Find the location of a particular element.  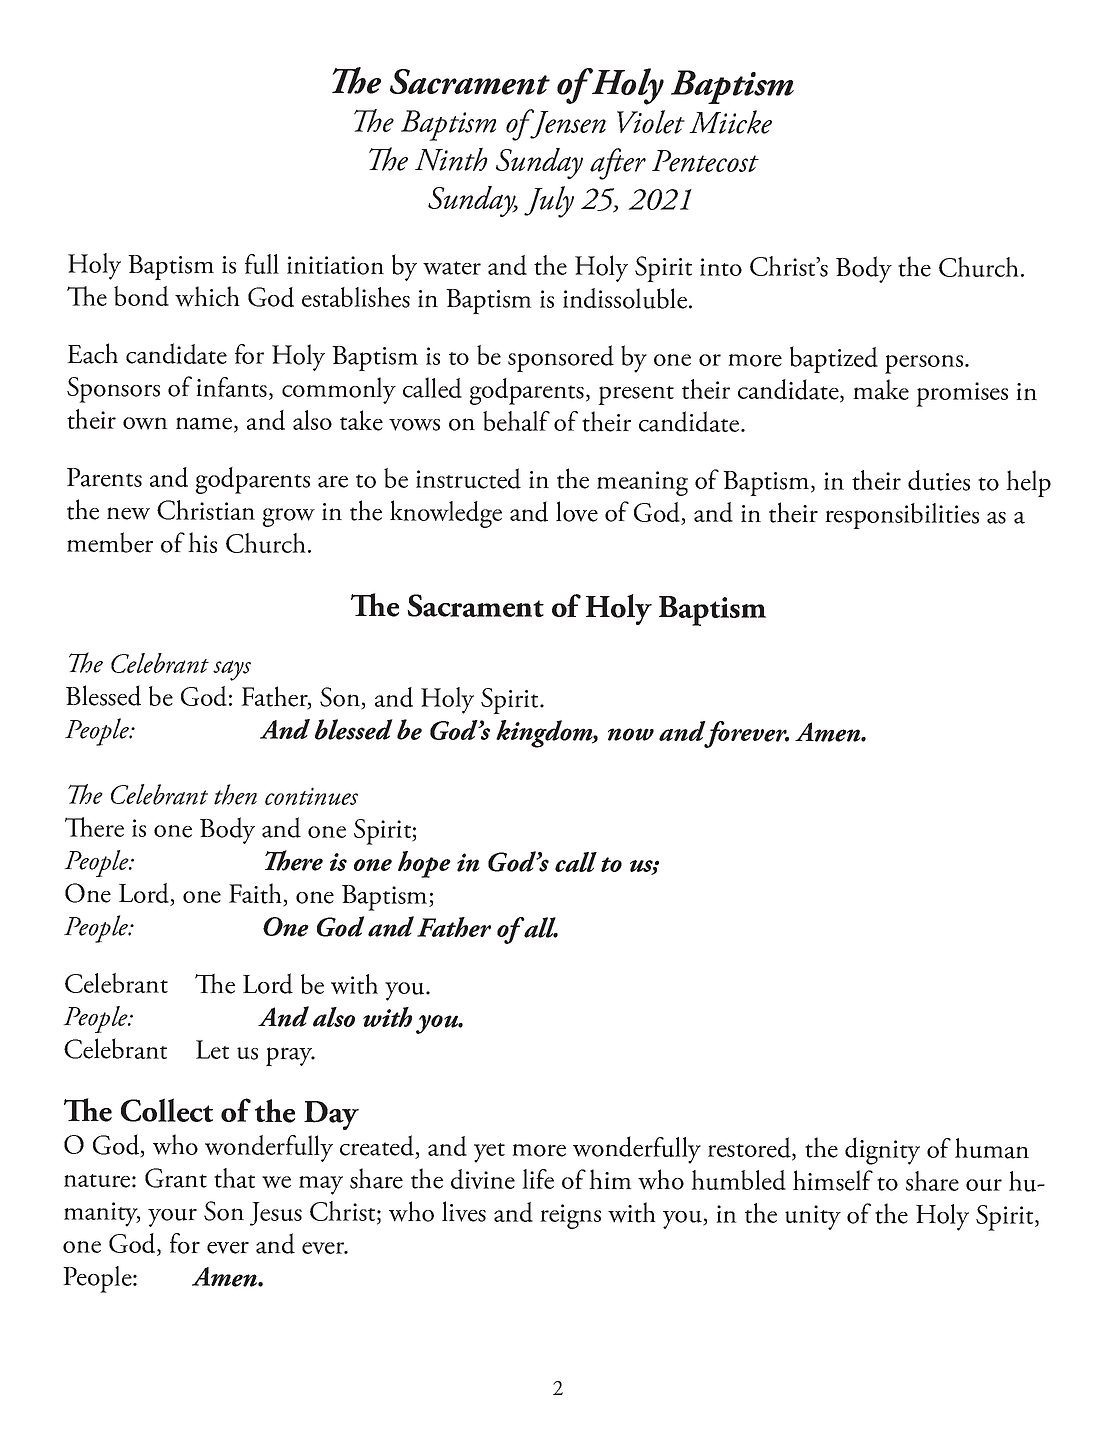

Jensen is located at coordinates (567, 124).
